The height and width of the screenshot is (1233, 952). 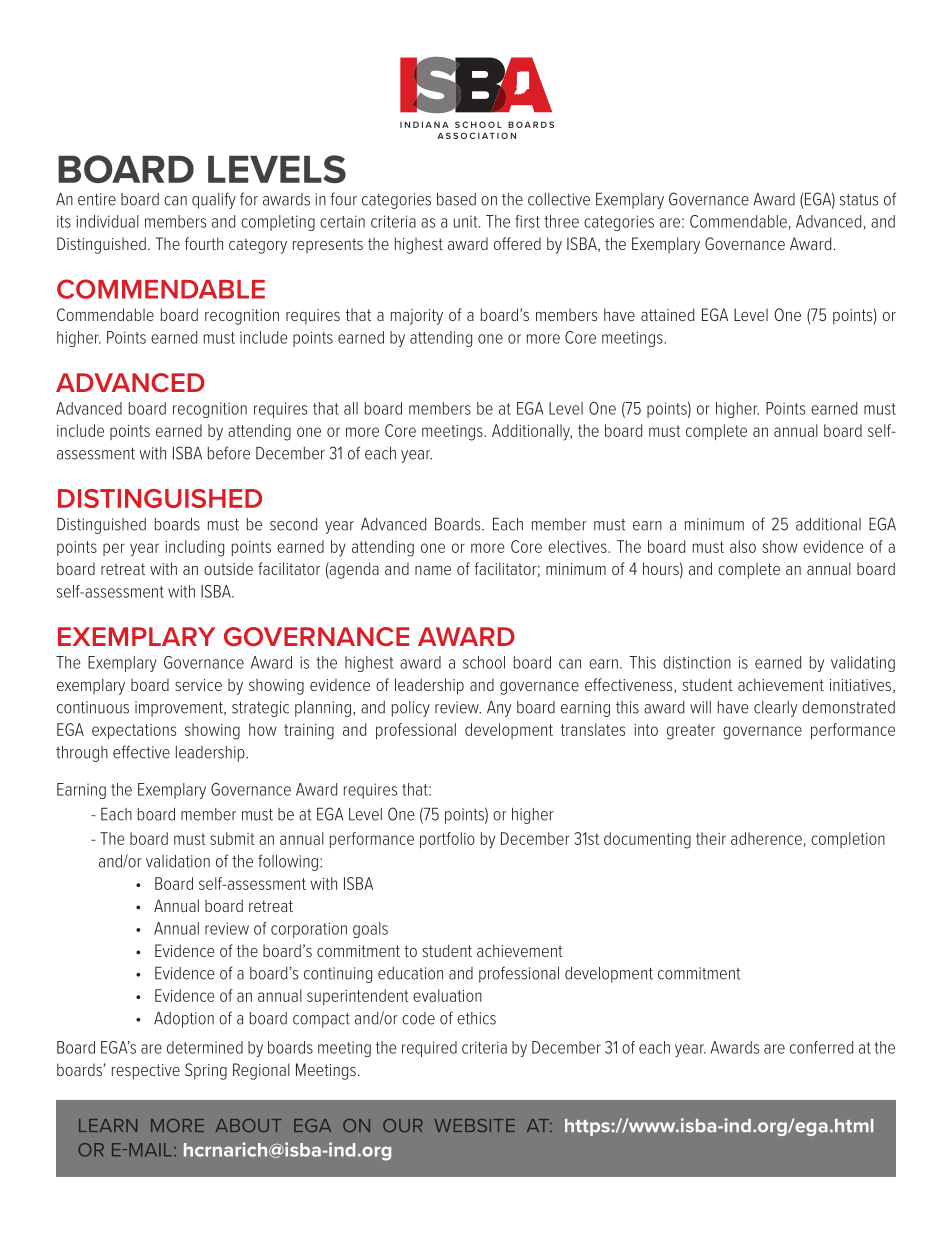 I want to click on respective, so click(x=146, y=1072).
